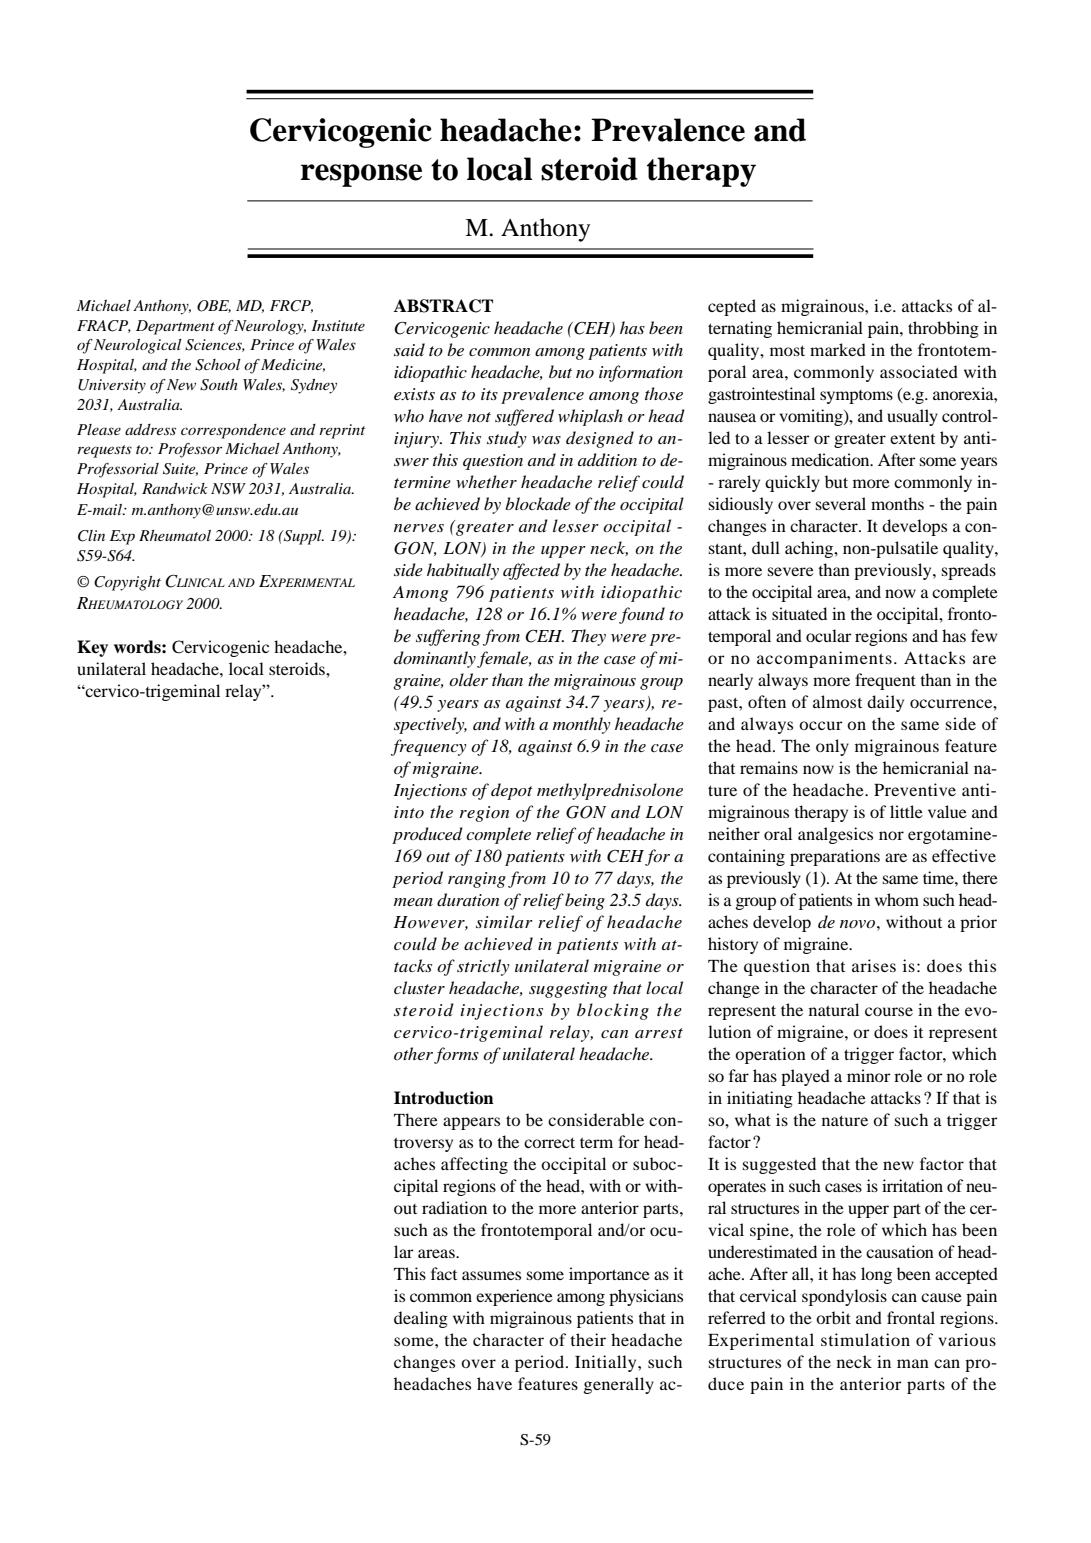  What do you see at coordinates (588, 1339) in the page?
I see `their` at bounding box center [588, 1339].
